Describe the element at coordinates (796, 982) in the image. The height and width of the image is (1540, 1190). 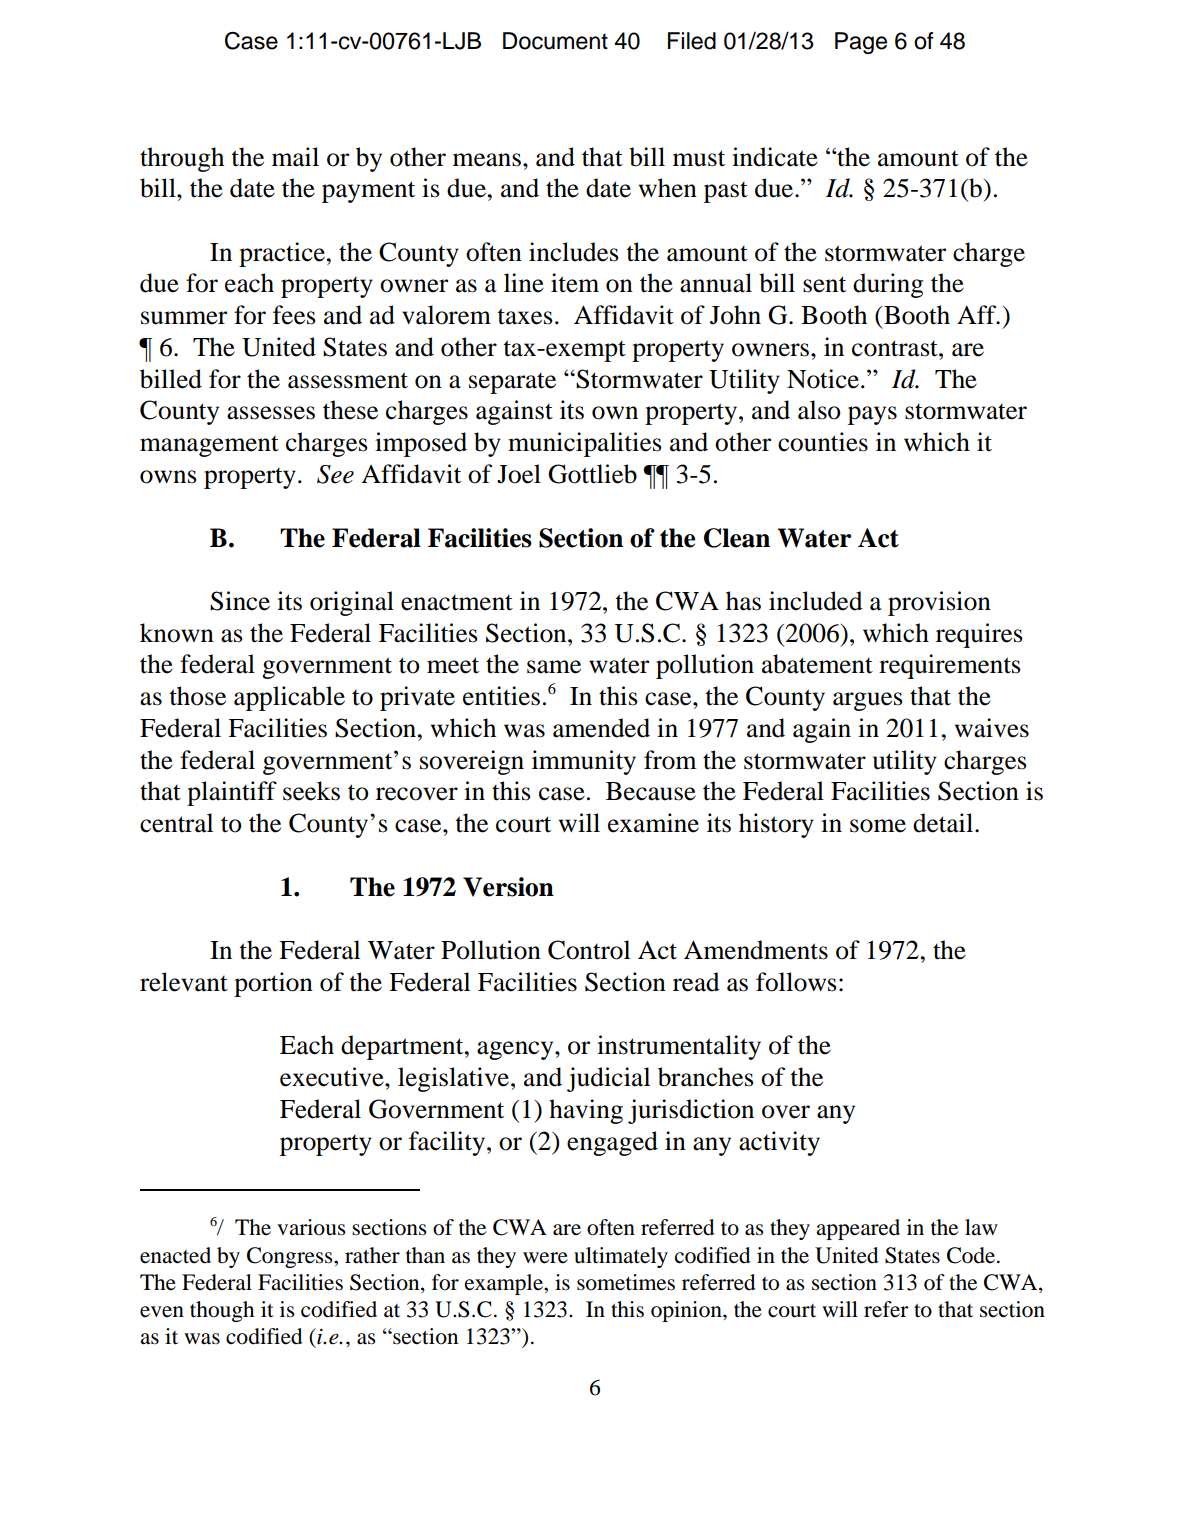
I see `follows` at that location.
